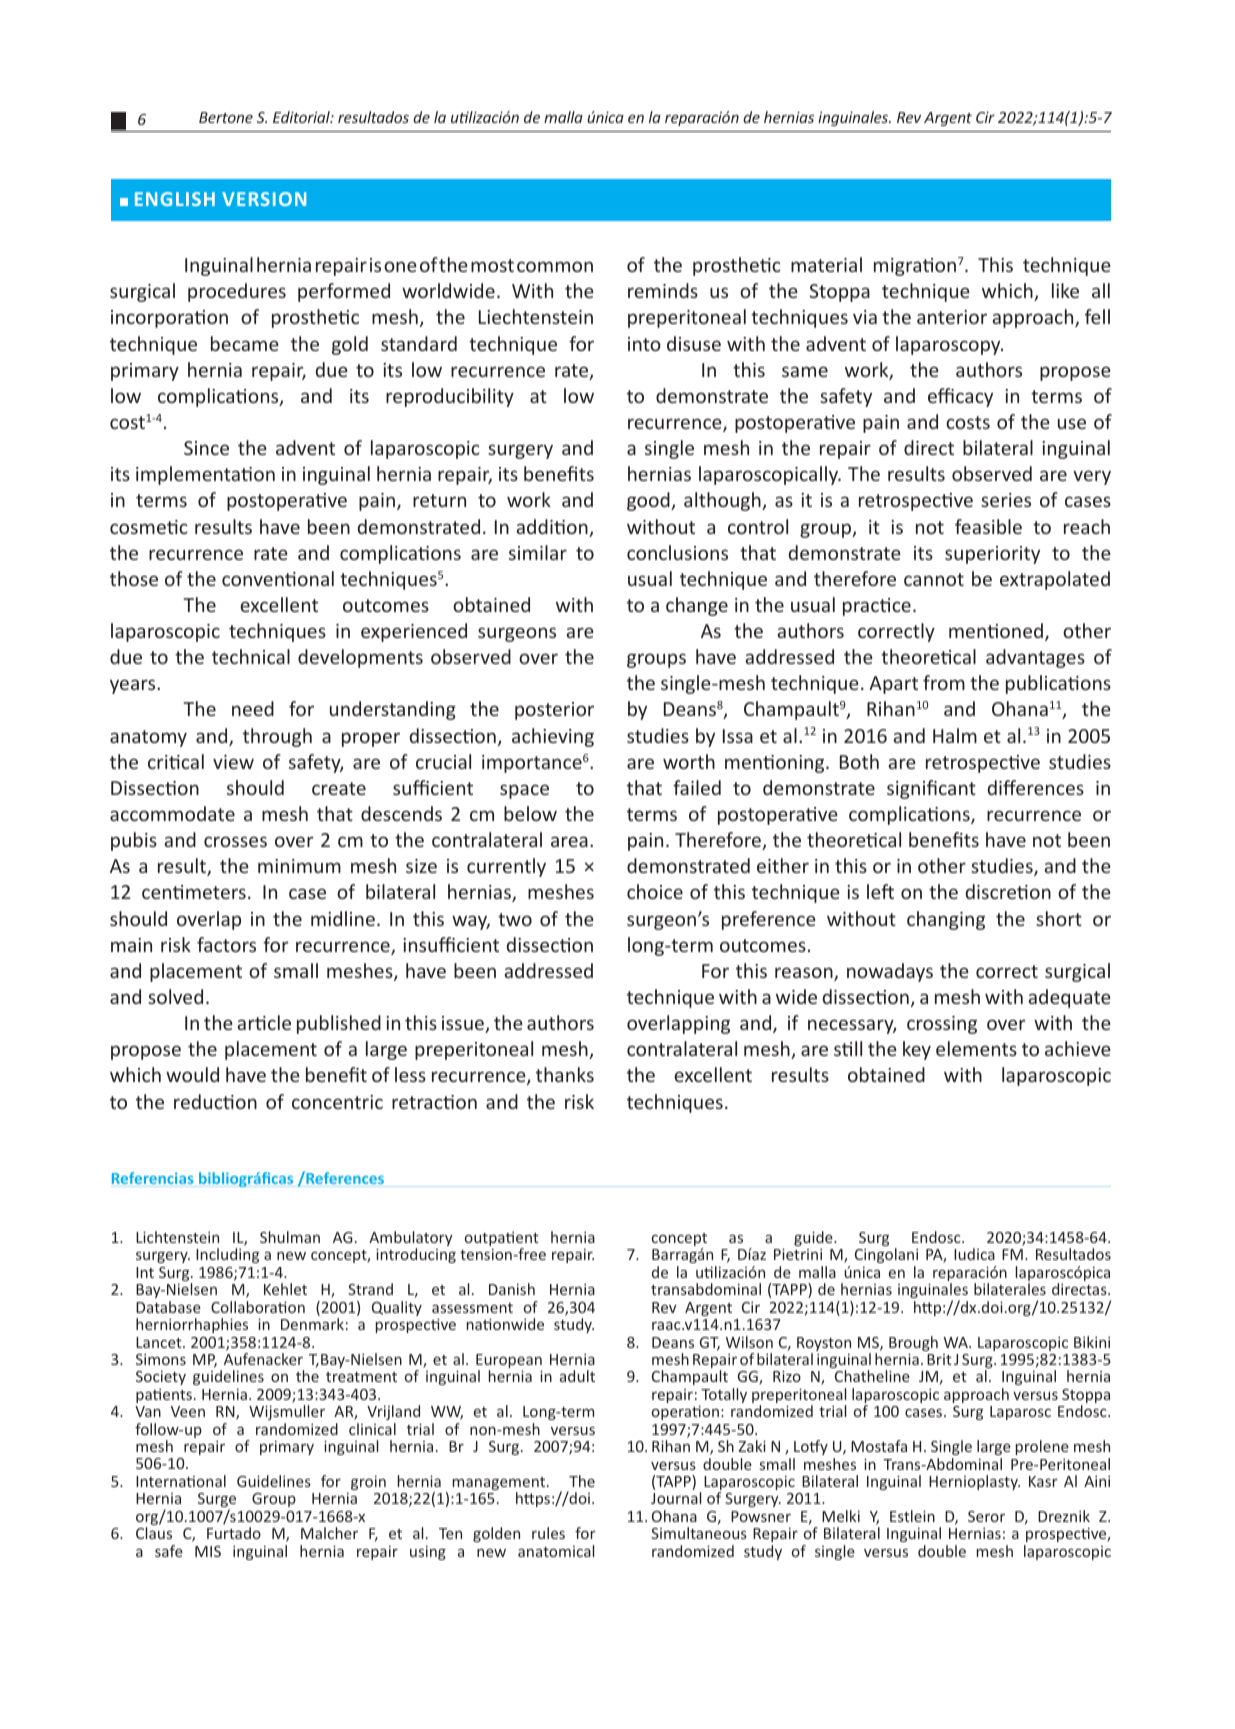 This screenshot has width=1235, height=1729. Describe the element at coordinates (655, 891) in the screenshot. I see `choice` at that location.
